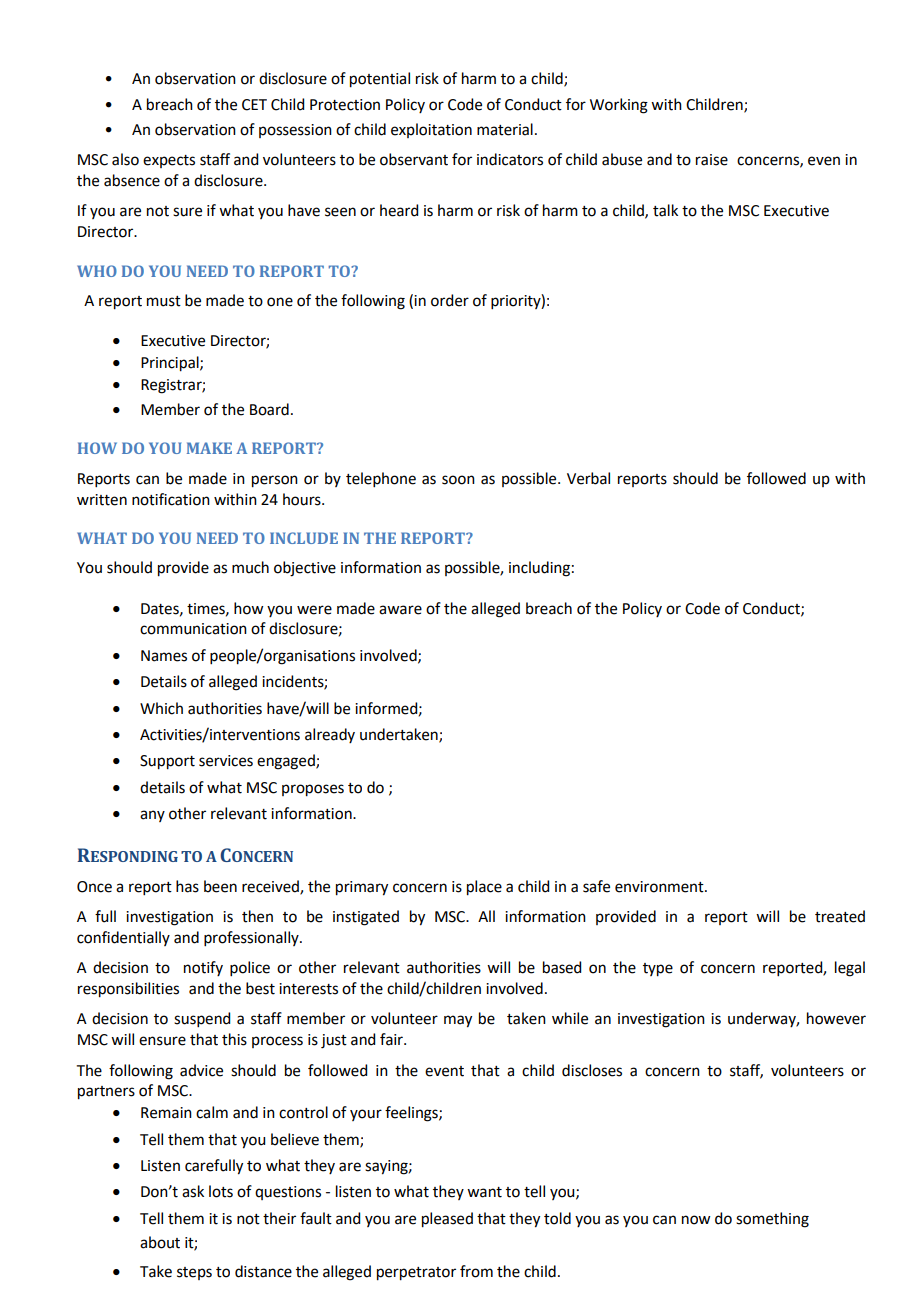 The height and width of the document is (1308, 924). What do you see at coordinates (712, 160) in the document?
I see `raise` at bounding box center [712, 160].
